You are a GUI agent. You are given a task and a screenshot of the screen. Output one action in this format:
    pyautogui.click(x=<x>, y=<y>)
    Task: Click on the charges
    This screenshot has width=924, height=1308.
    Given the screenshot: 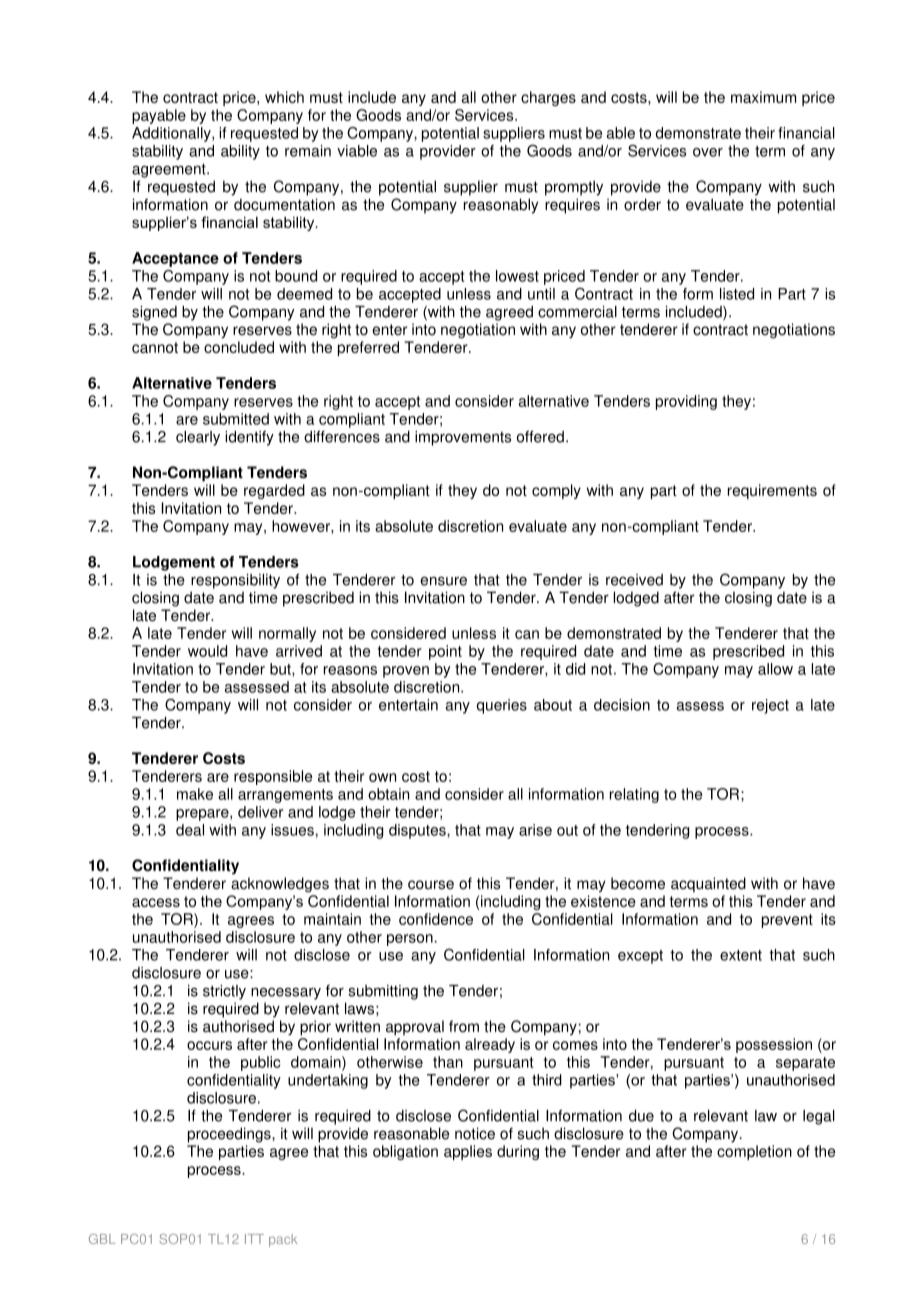 What is the action you would take?
    pyautogui.click(x=548, y=98)
